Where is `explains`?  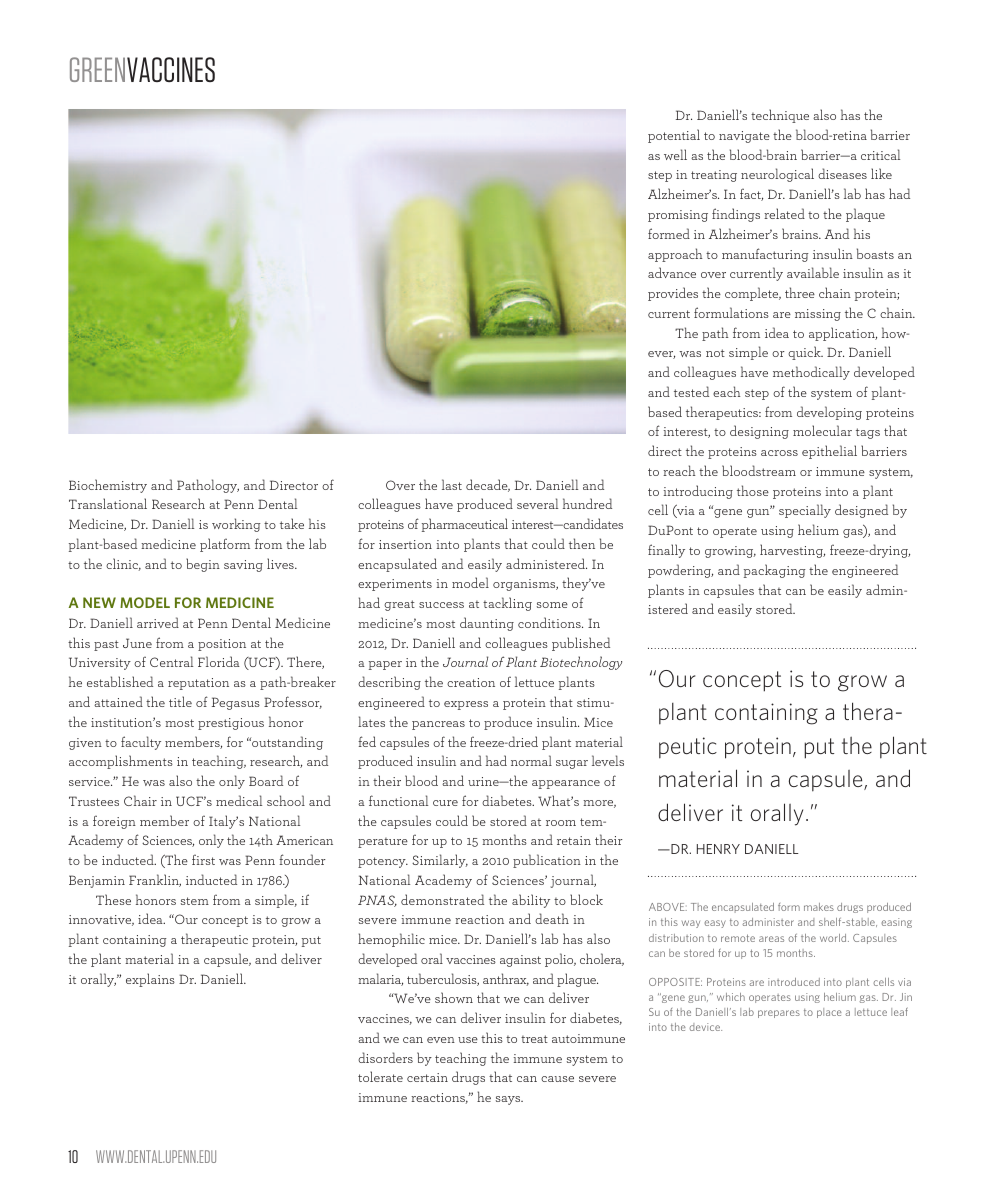
explains is located at coordinates (150, 980).
